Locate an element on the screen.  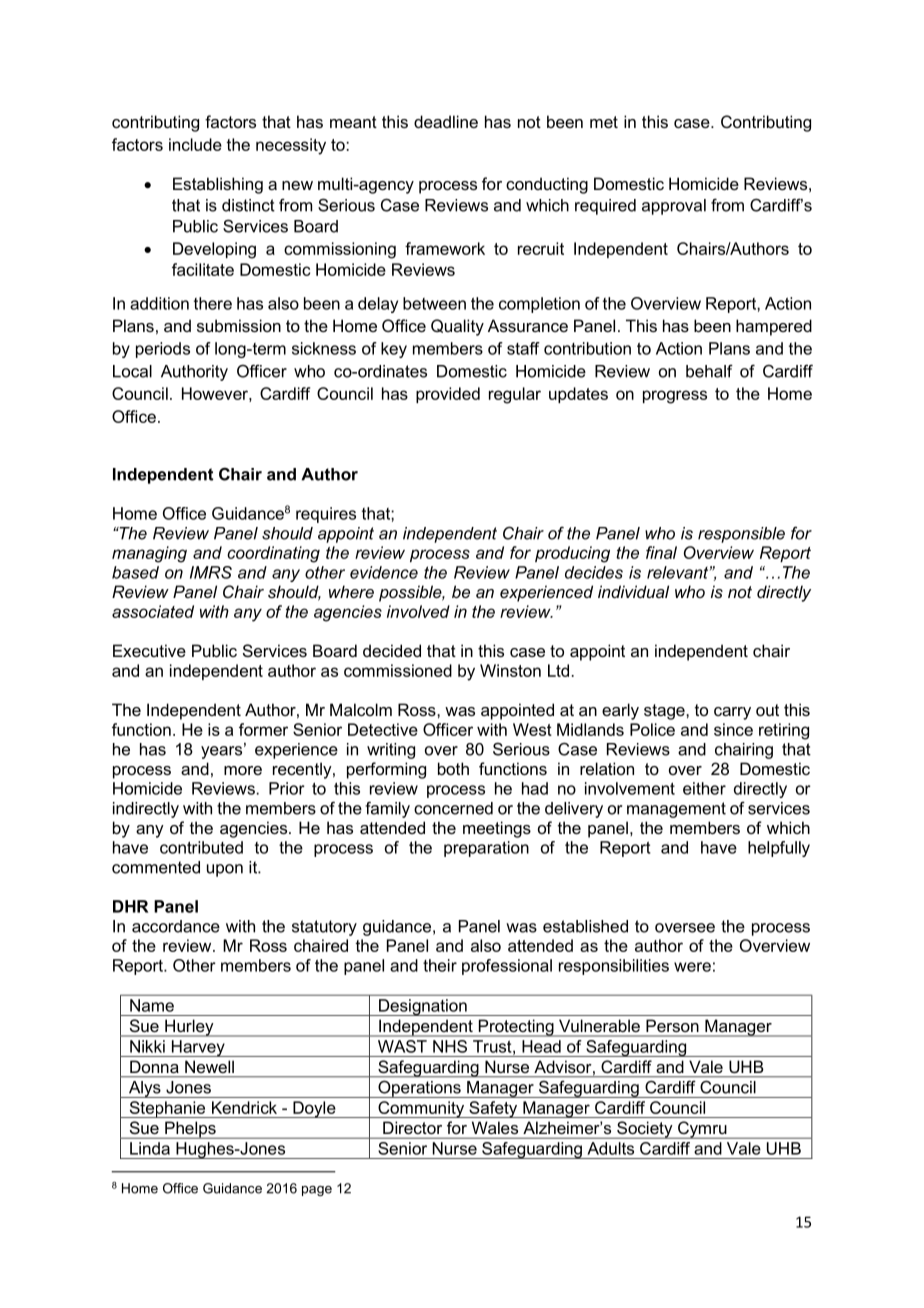
Winston is located at coordinates (510, 670).
